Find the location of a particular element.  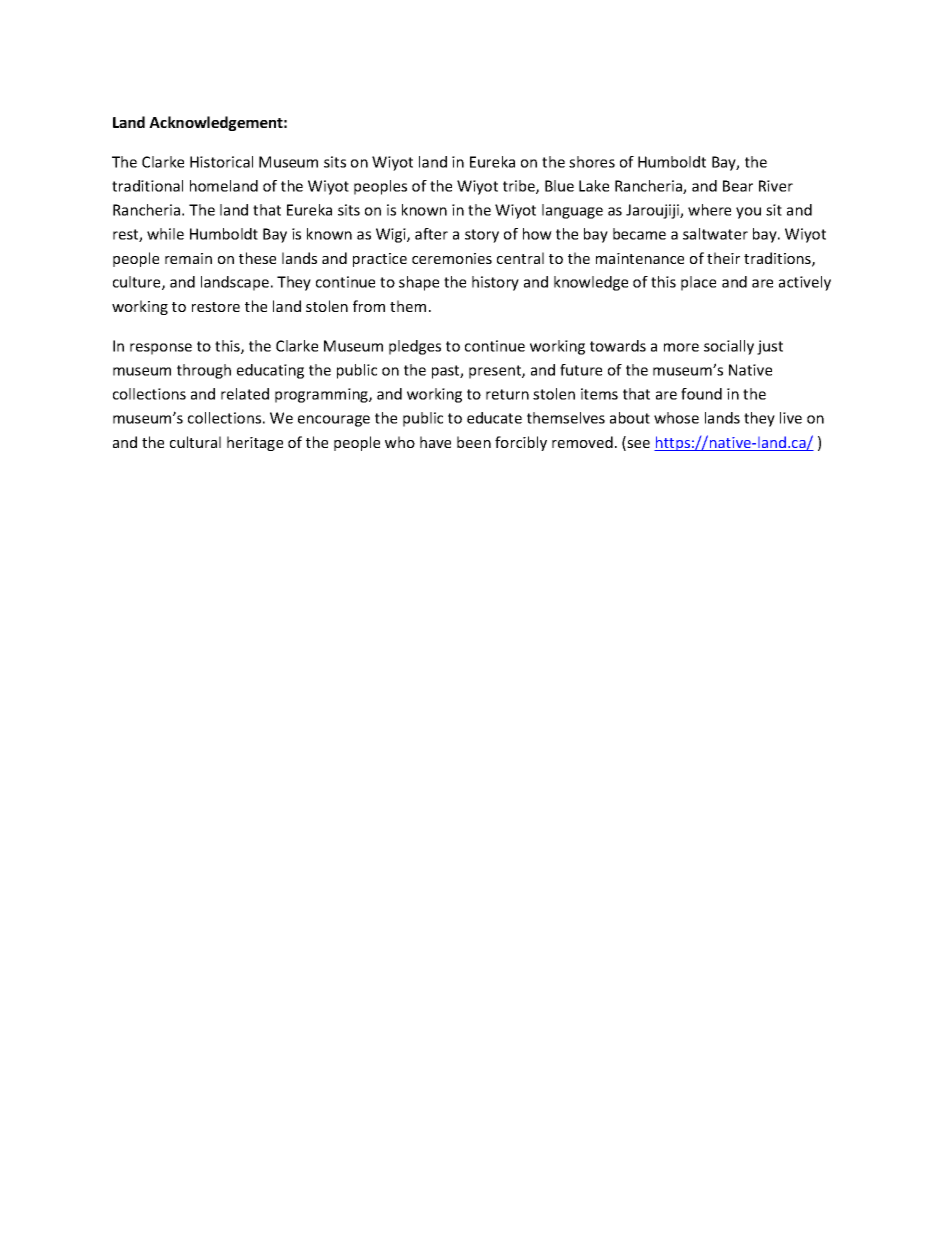

found is located at coordinates (701, 394).
